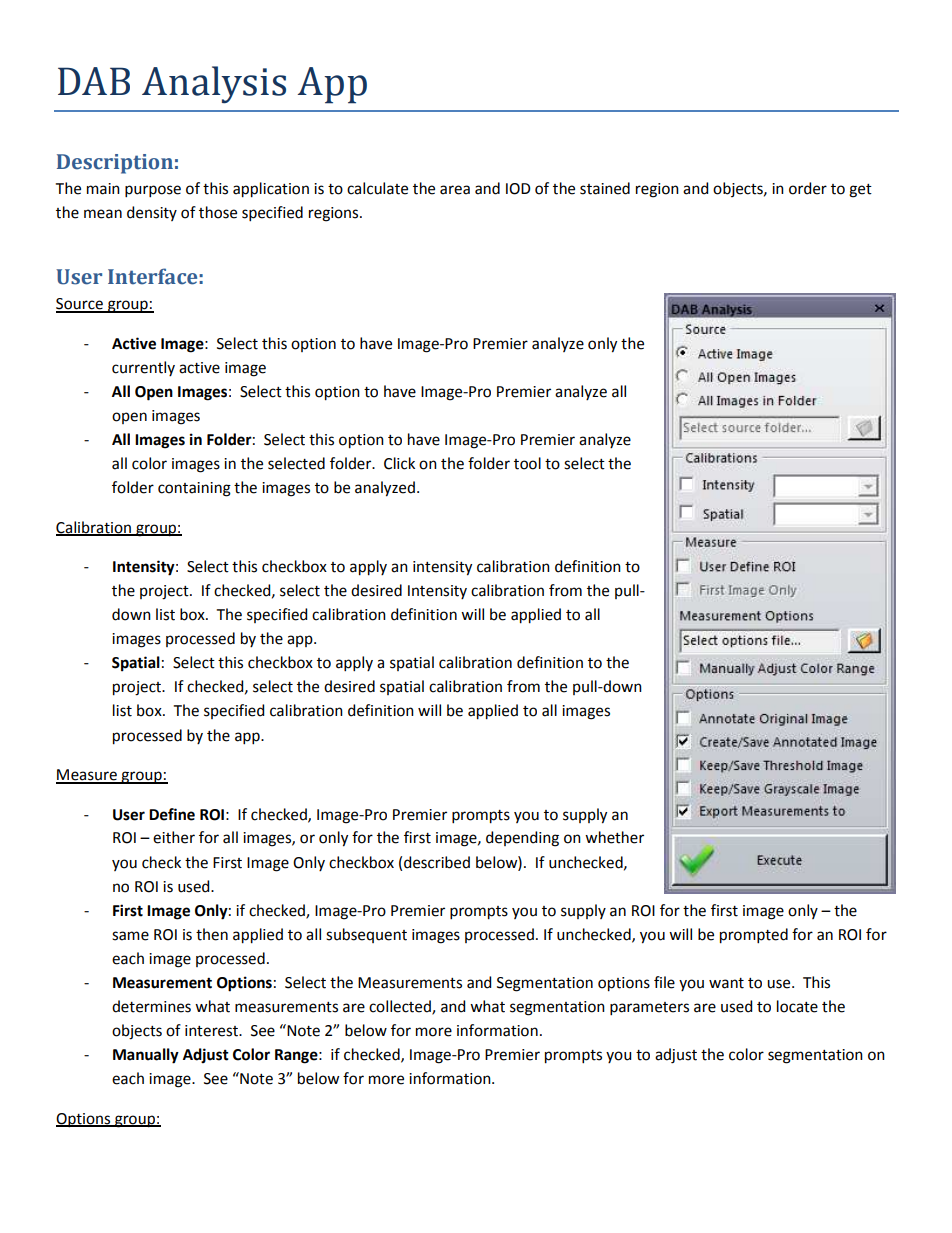 Image resolution: width=952 pixels, height=1233 pixels. Describe the element at coordinates (455, 190) in the image. I see `area` at that location.
